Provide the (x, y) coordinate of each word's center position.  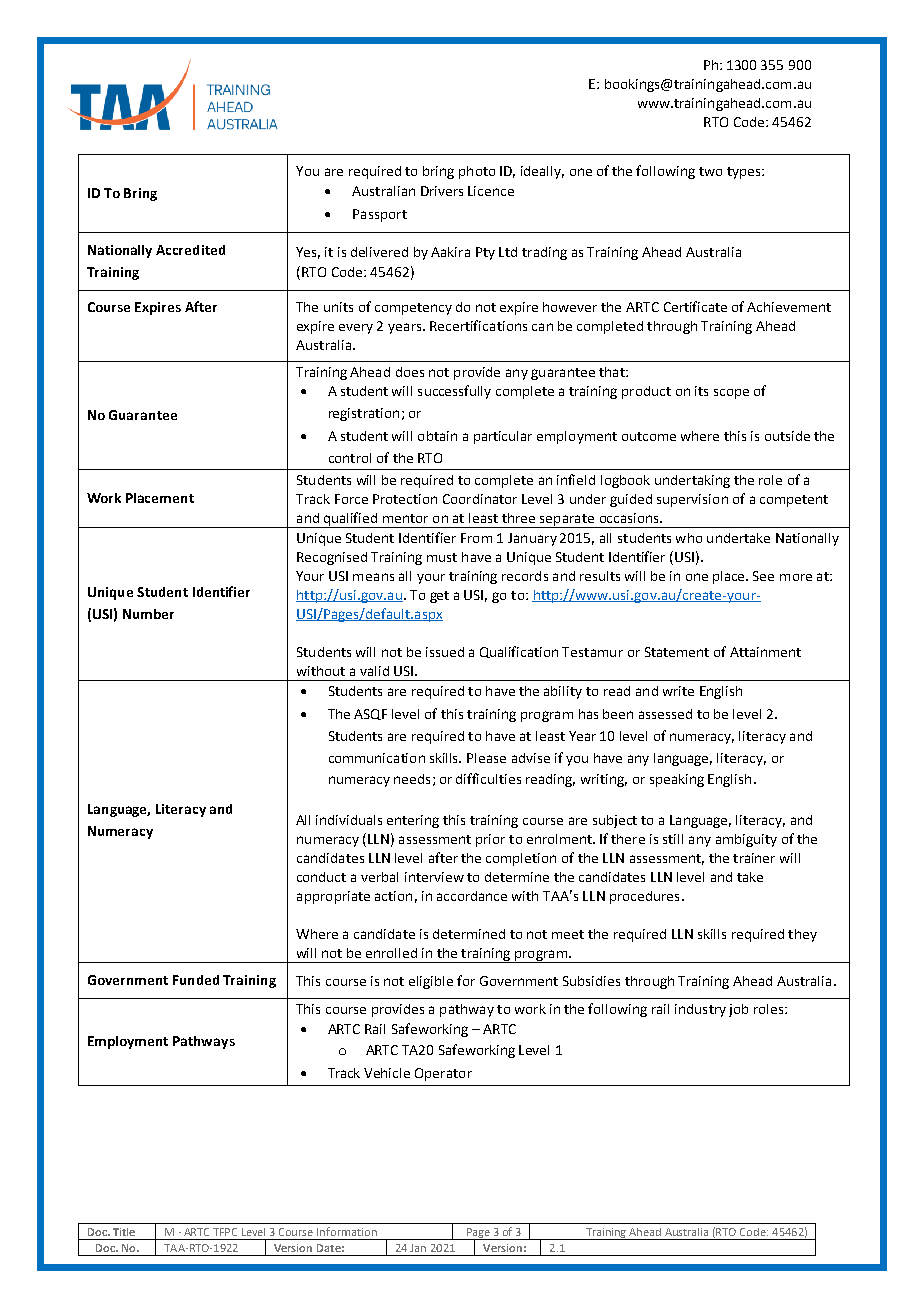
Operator (443, 1074)
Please (486, 758)
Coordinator (480, 499)
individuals (349, 820)
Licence (491, 191)
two (710, 171)
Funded (196, 980)
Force (351, 499)
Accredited (190, 250)
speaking (677, 780)
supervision (692, 500)
